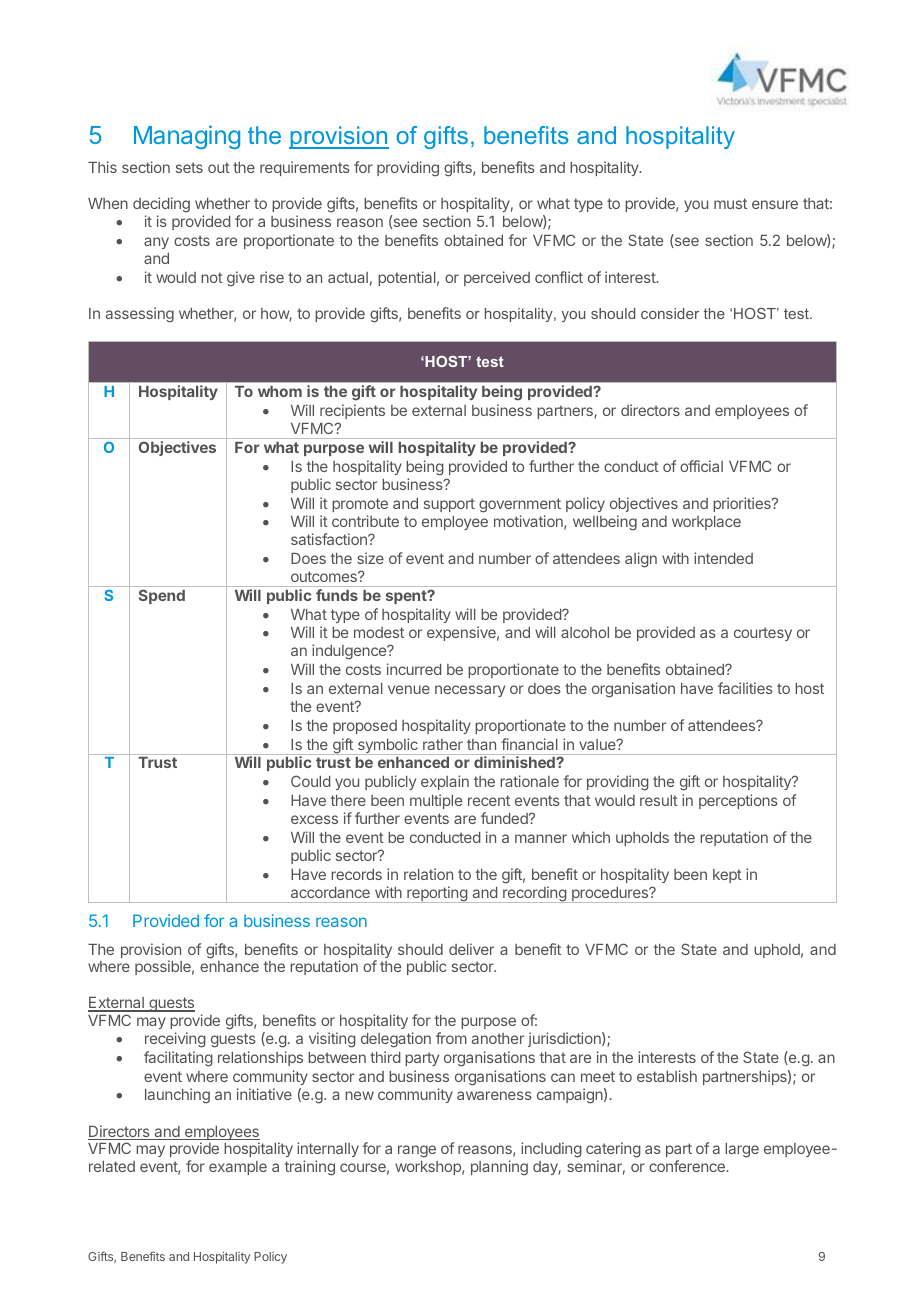 This screenshot has height=1308, width=924. I want to click on launching, so click(177, 1096).
